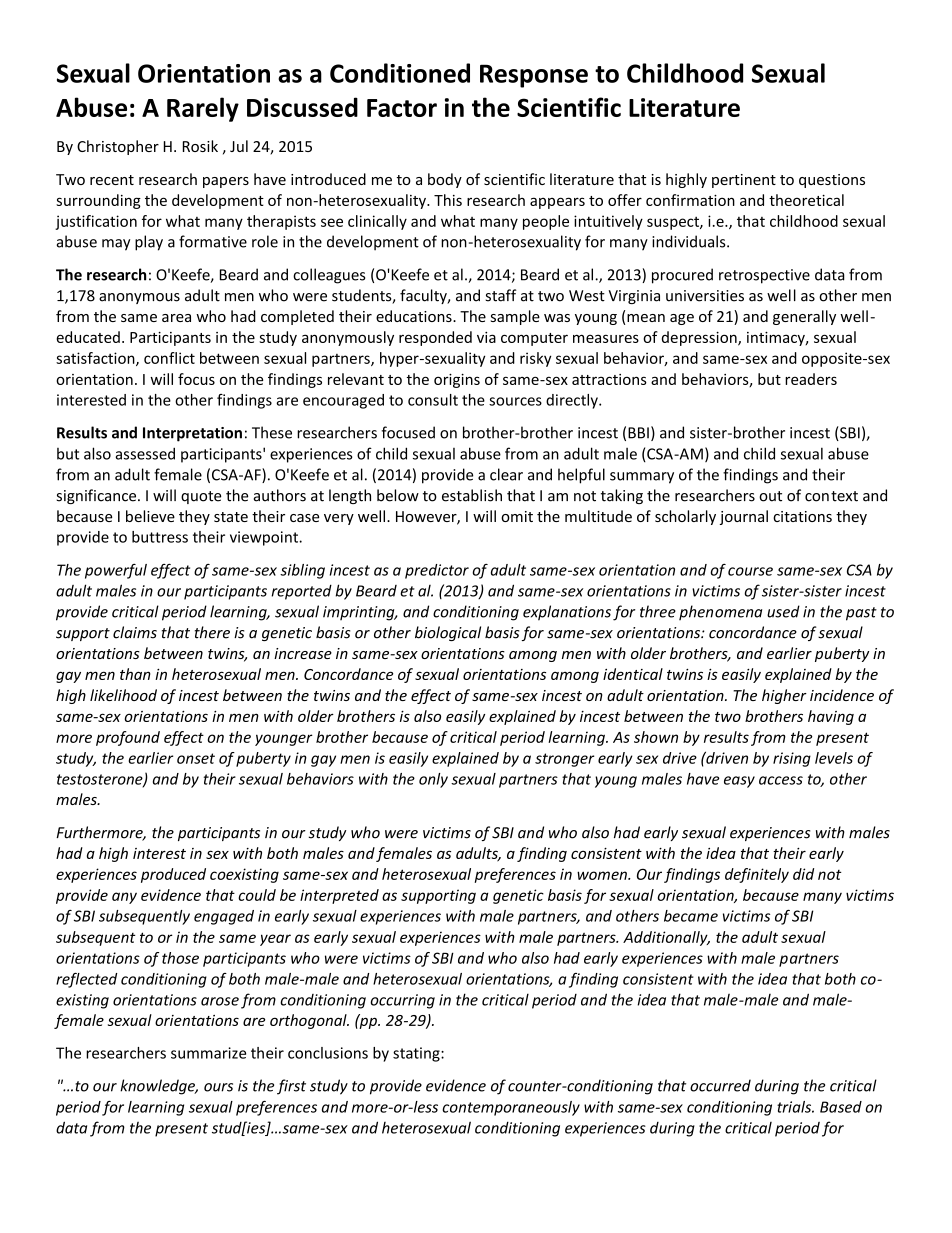 This document has height=1233, width=952. What do you see at coordinates (116, 571) in the document?
I see `powerful` at bounding box center [116, 571].
